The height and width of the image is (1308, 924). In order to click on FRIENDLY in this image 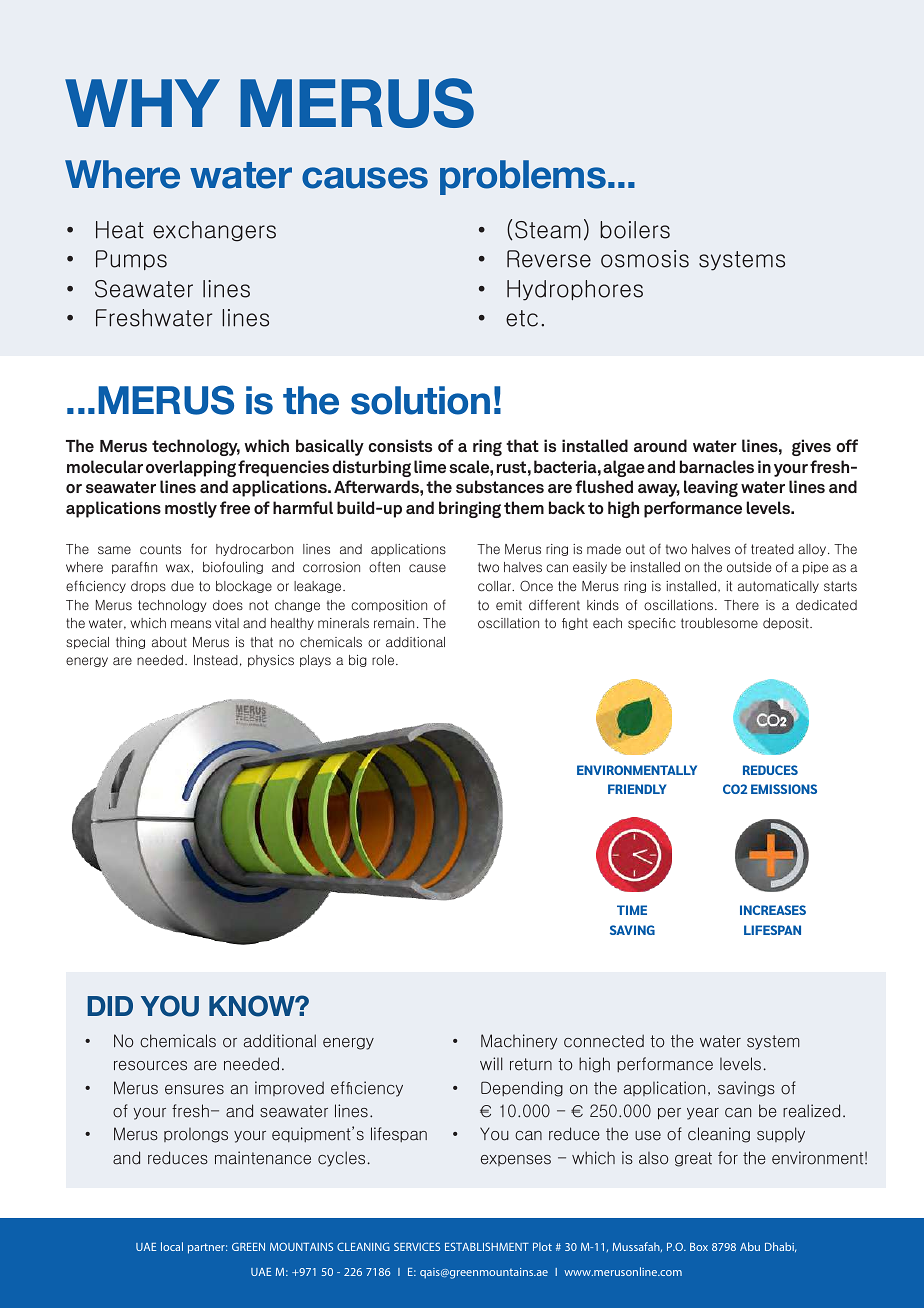, I will do `click(637, 789)`.
